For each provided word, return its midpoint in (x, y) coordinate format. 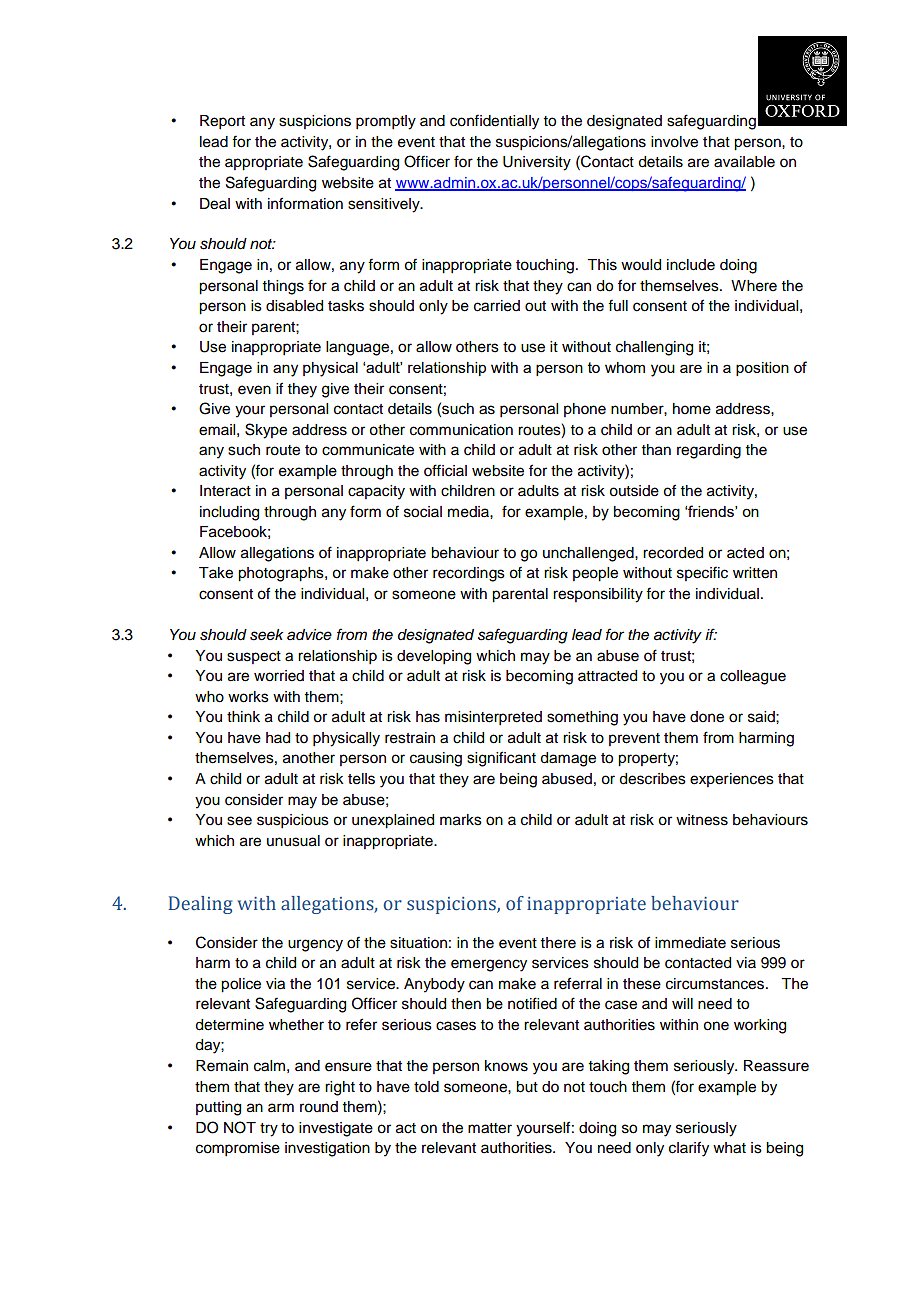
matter (490, 1128)
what (729, 1148)
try (269, 1130)
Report (222, 122)
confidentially (494, 122)
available (744, 162)
